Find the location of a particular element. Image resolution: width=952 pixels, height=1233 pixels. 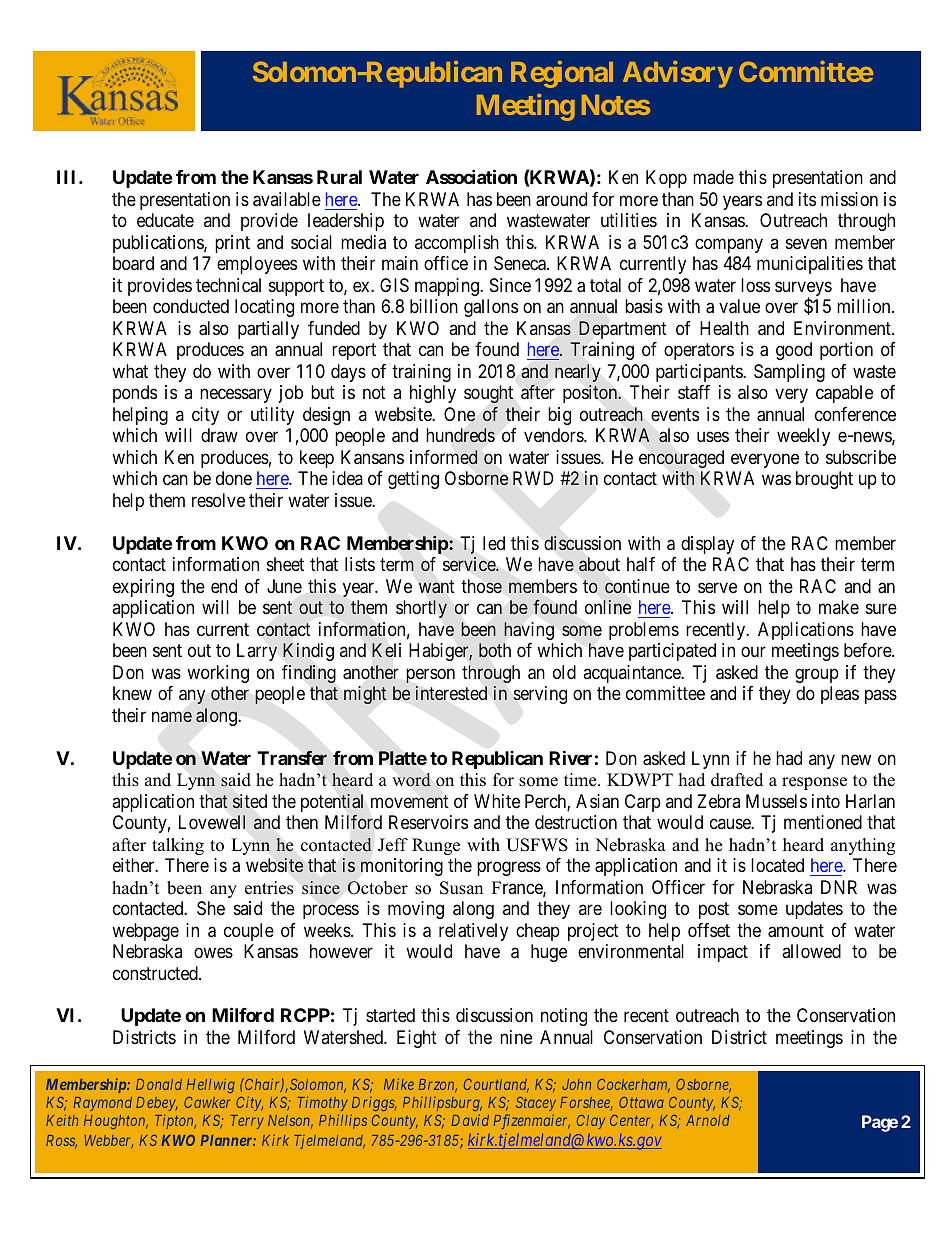

David is located at coordinates (470, 1120).
